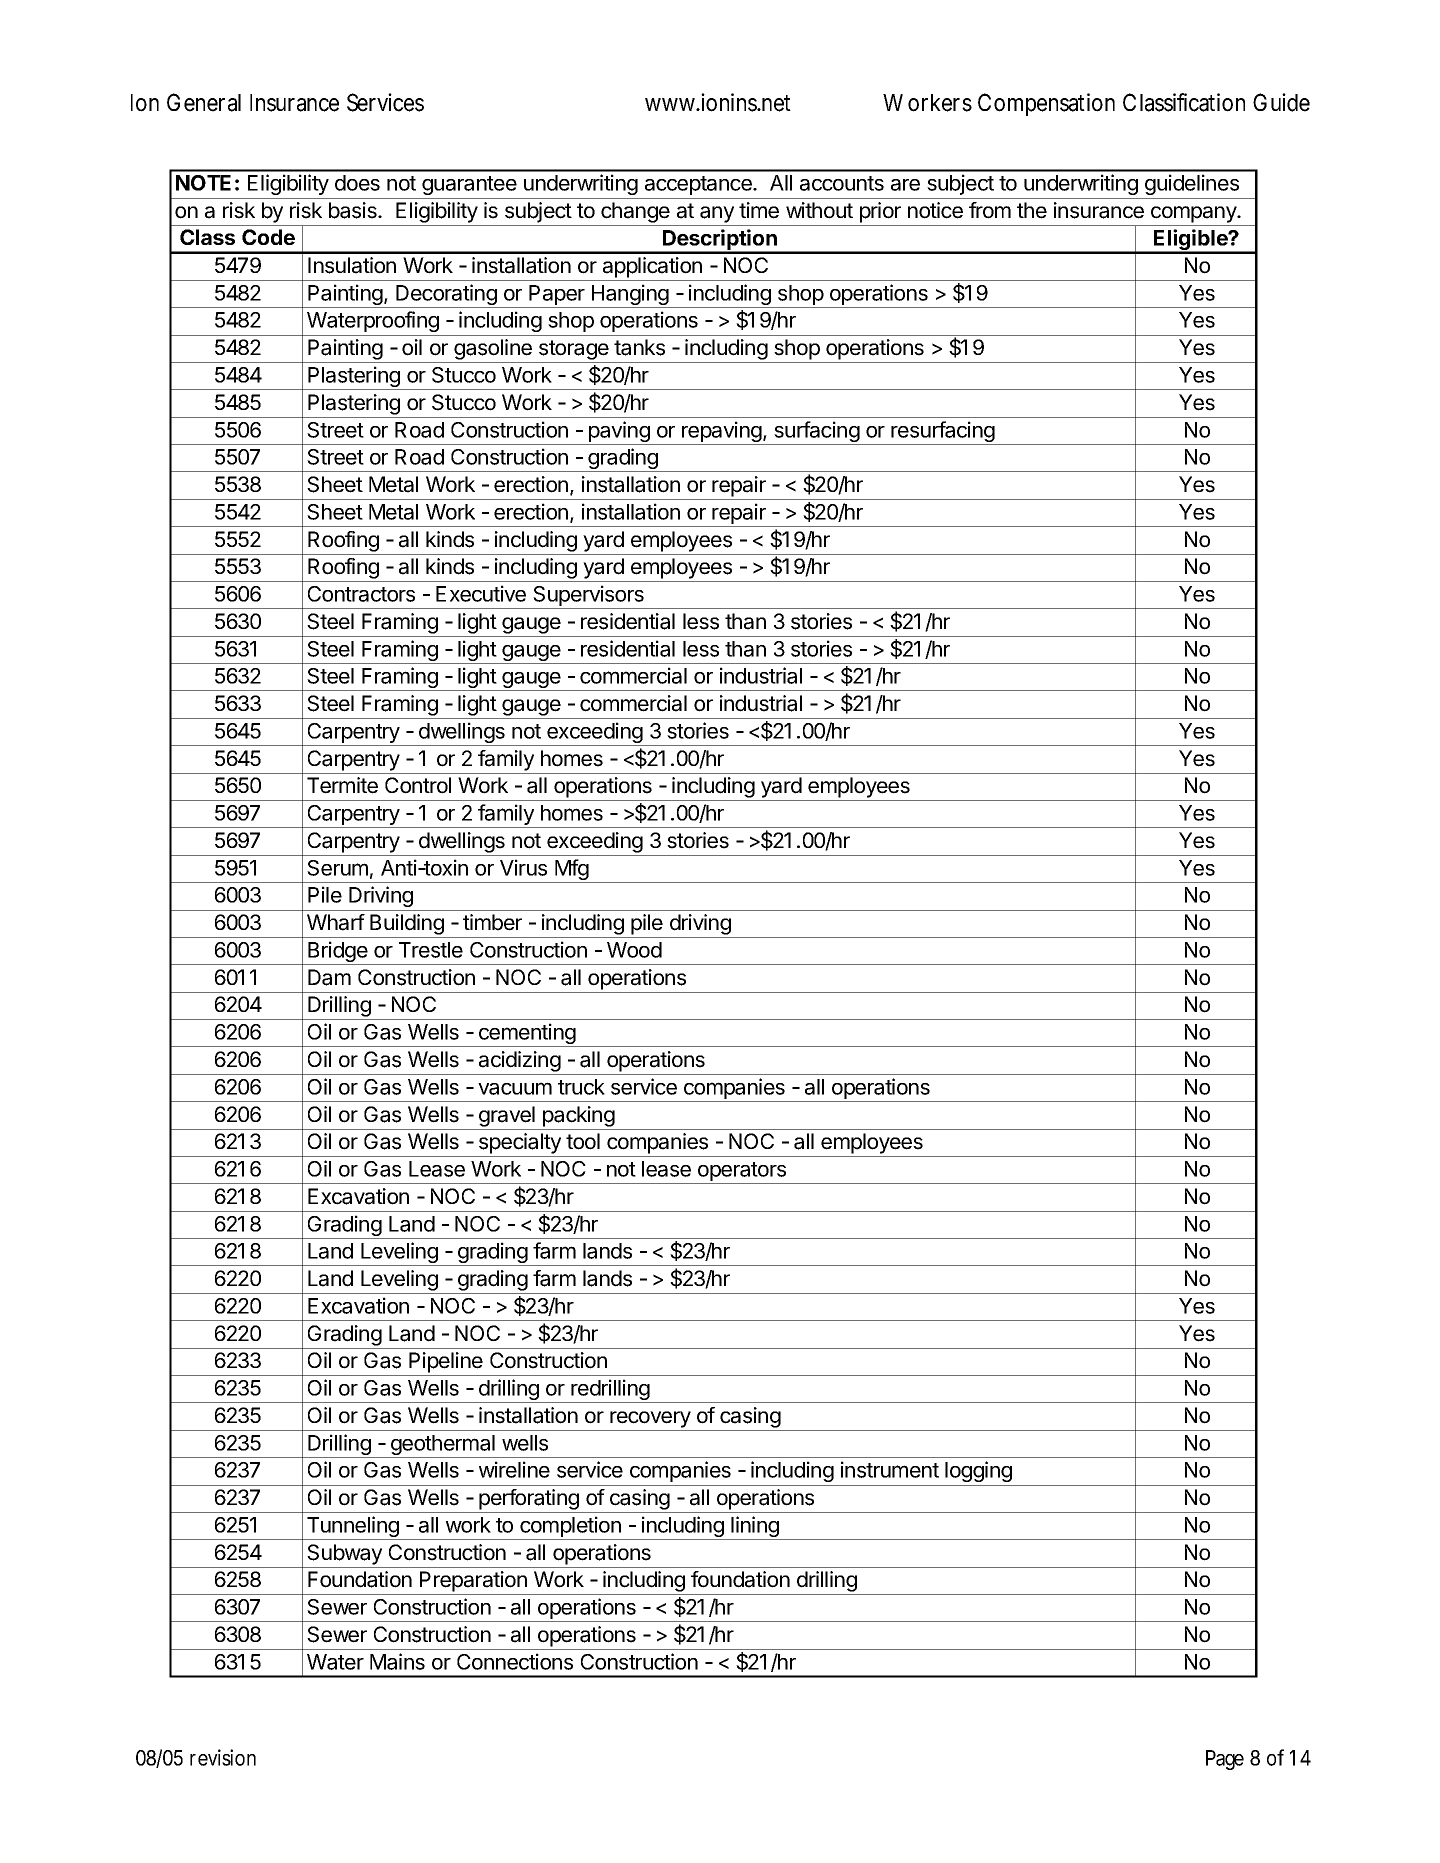 The height and width of the page is (1863, 1440). What do you see at coordinates (344, 1554) in the page?
I see `Subway` at bounding box center [344, 1554].
